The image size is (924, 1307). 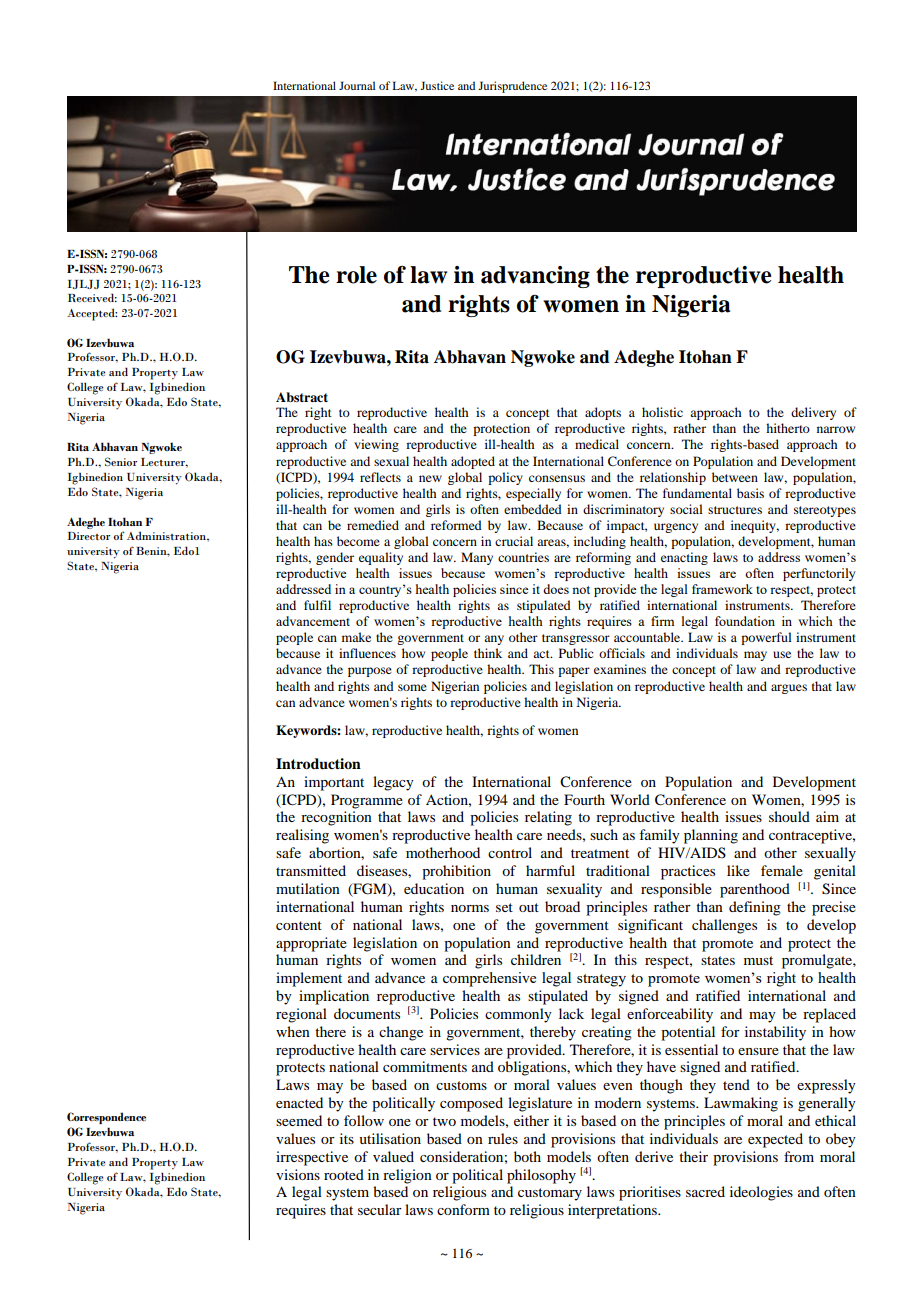 I want to click on Journal, so click(x=357, y=85).
